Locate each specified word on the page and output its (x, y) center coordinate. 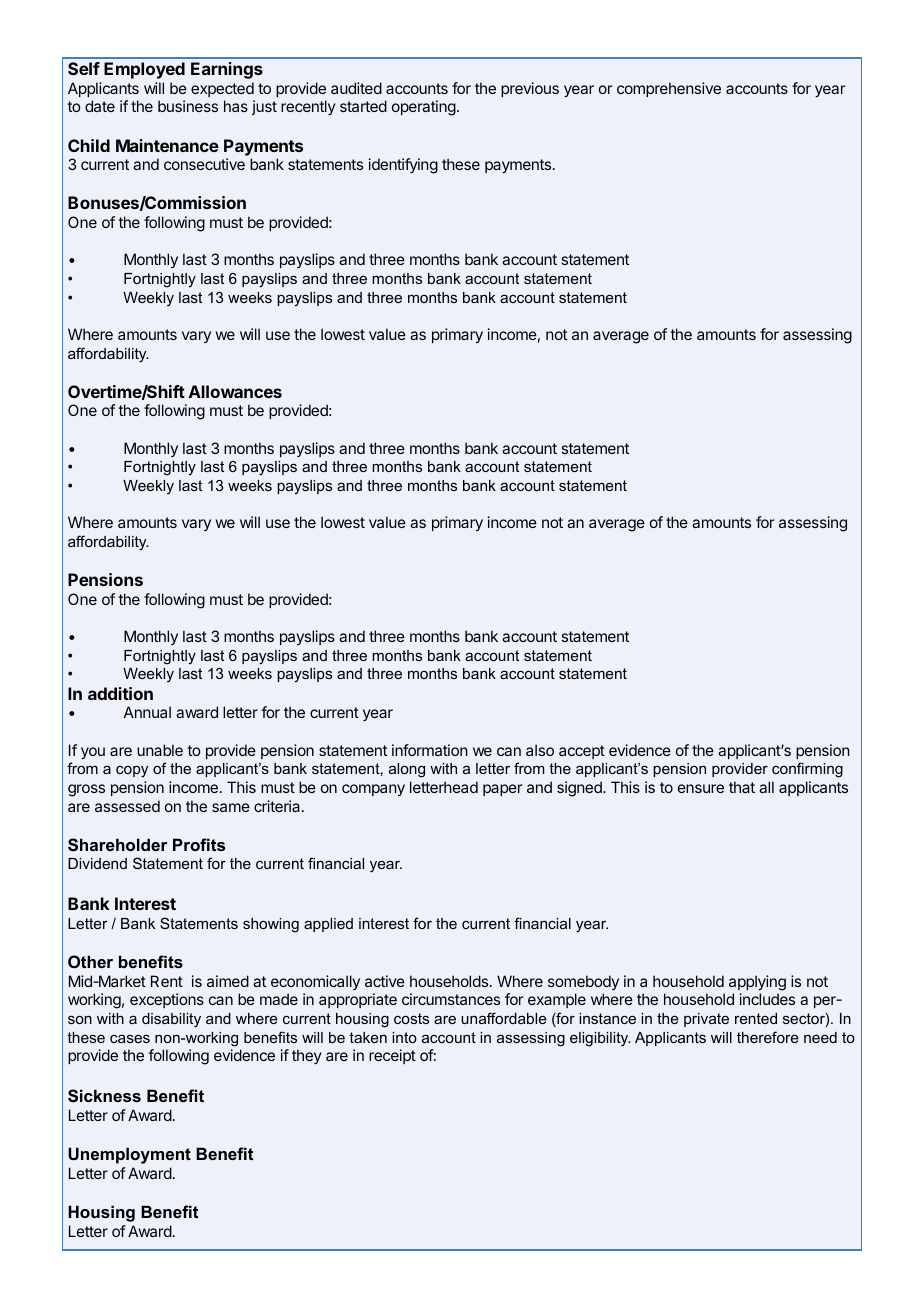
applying (757, 983)
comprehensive (669, 89)
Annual (147, 712)
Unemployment (129, 1155)
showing (271, 925)
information (430, 750)
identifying (403, 166)
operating (424, 108)
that (742, 787)
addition (120, 693)
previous (530, 89)
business (188, 106)
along (407, 770)
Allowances (235, 391)
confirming (807, 770)
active (385, 981)
